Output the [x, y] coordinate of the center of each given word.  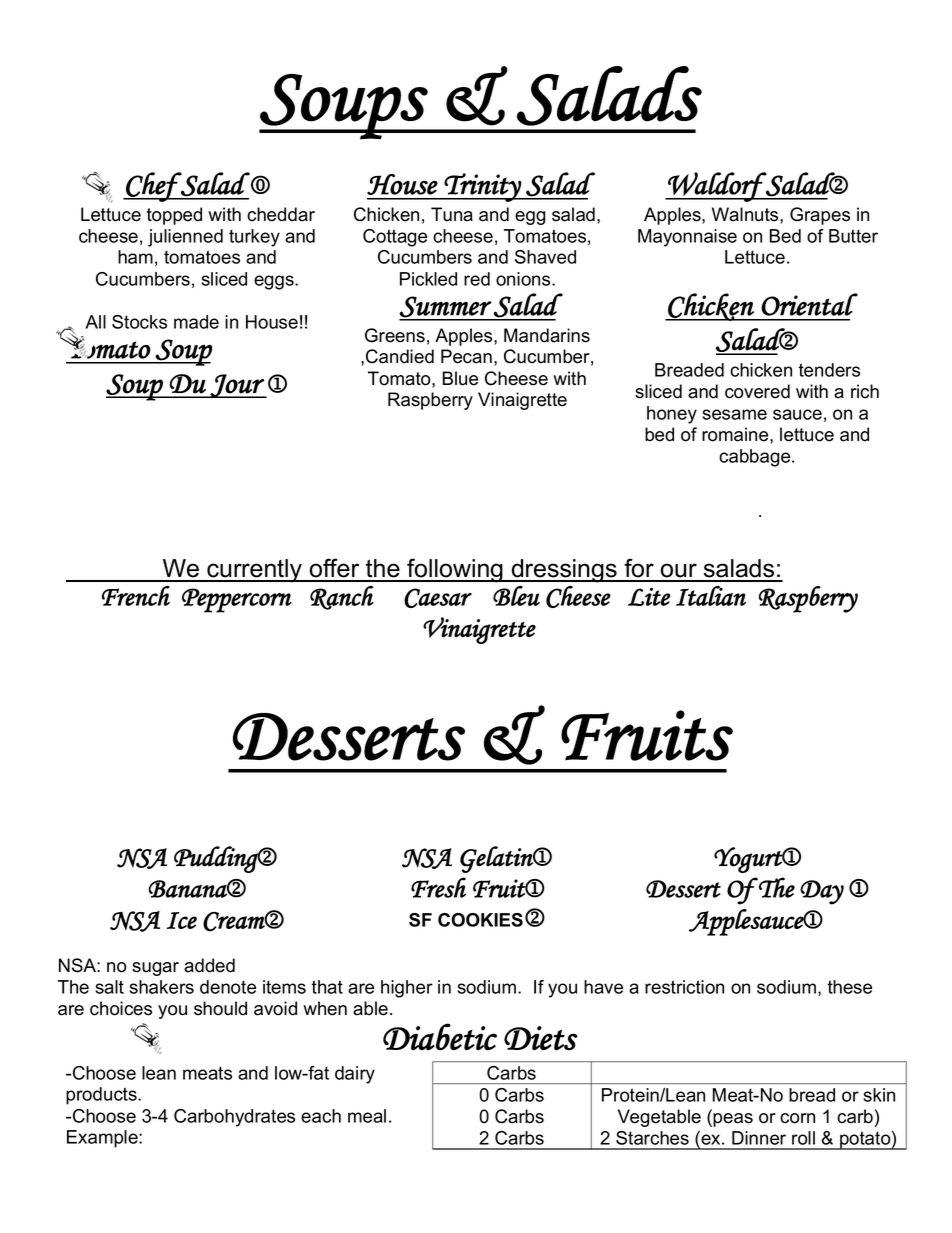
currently [255, 571]
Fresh [438, 887]
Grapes [820, 216]
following [455, 570]
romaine [736, 434]
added [209, 965]
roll [803, 1138]
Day [822, 892]
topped [174, 216]
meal [367, 1116]
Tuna [452, 214]
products [102, 1096]
